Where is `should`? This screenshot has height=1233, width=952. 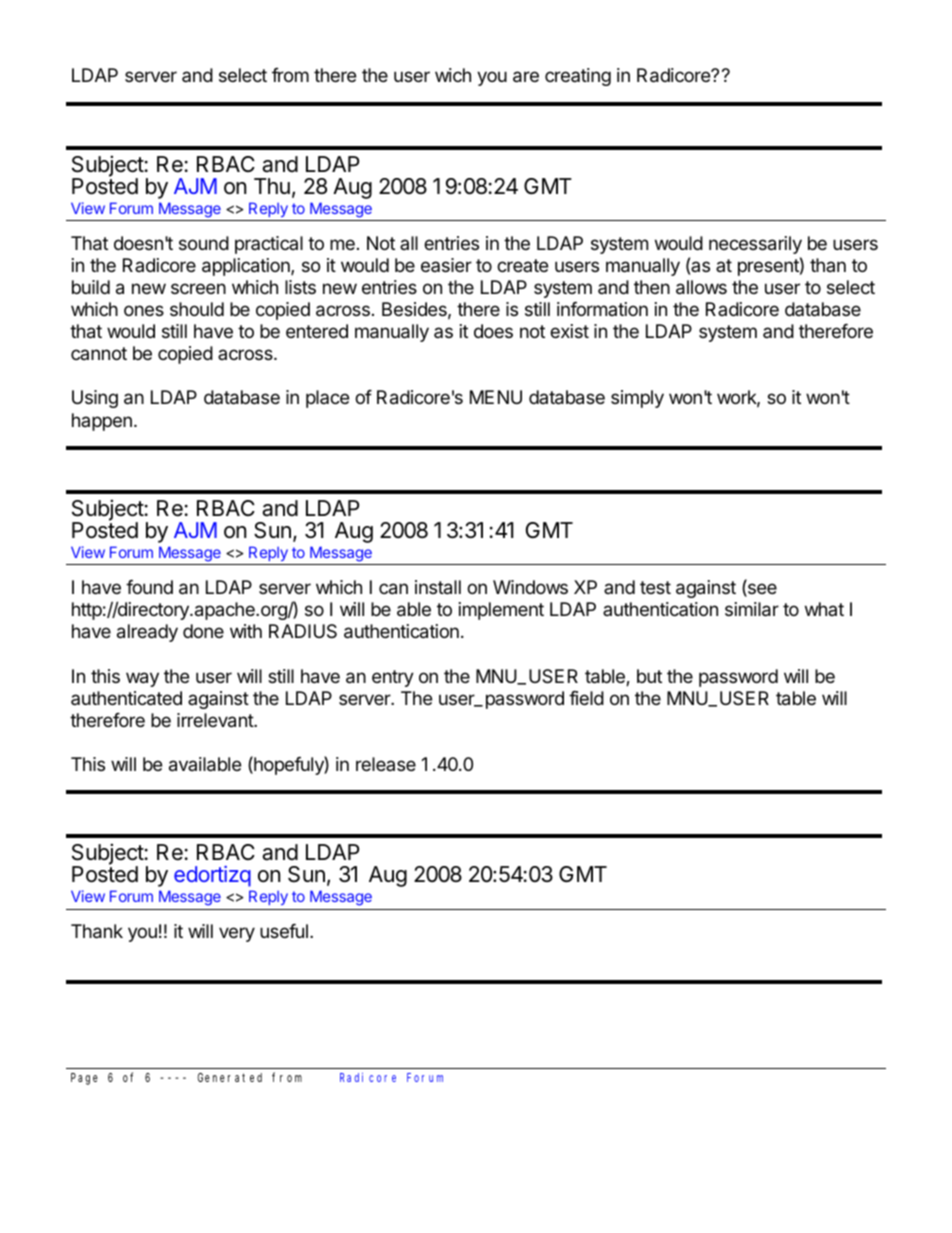 should is located at coordinates (197, 309).
